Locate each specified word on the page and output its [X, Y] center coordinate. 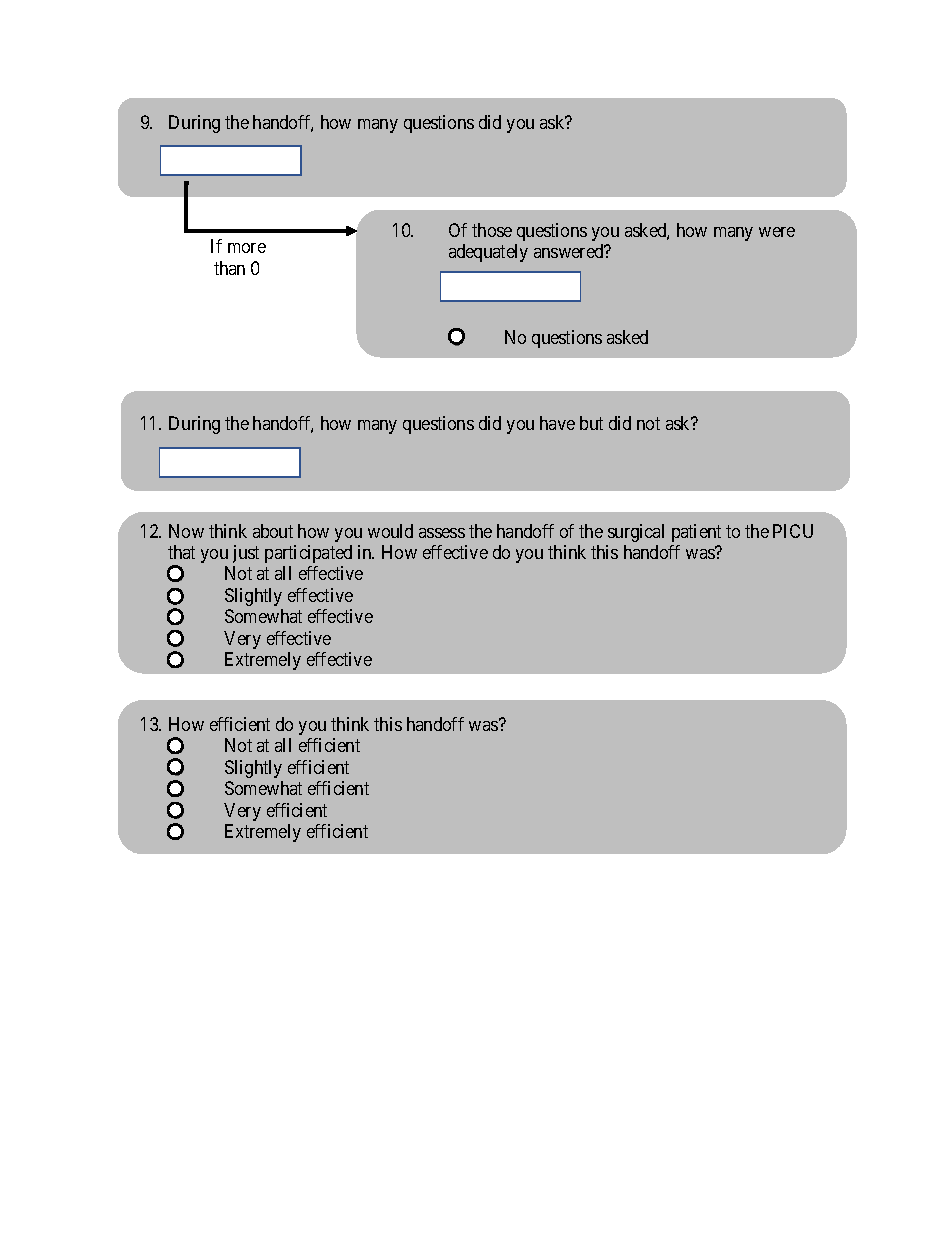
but [591, 423]
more [247, 248]
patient [696, 533]
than [229, 268]
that [181, 552]
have [557, 423]
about [273, 531]
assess [442, 533]
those [492, 230]
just [246, 554]
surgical [636, 533]
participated [308, 554]
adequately [488, 253]
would [390, 531]
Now [186, 531]
